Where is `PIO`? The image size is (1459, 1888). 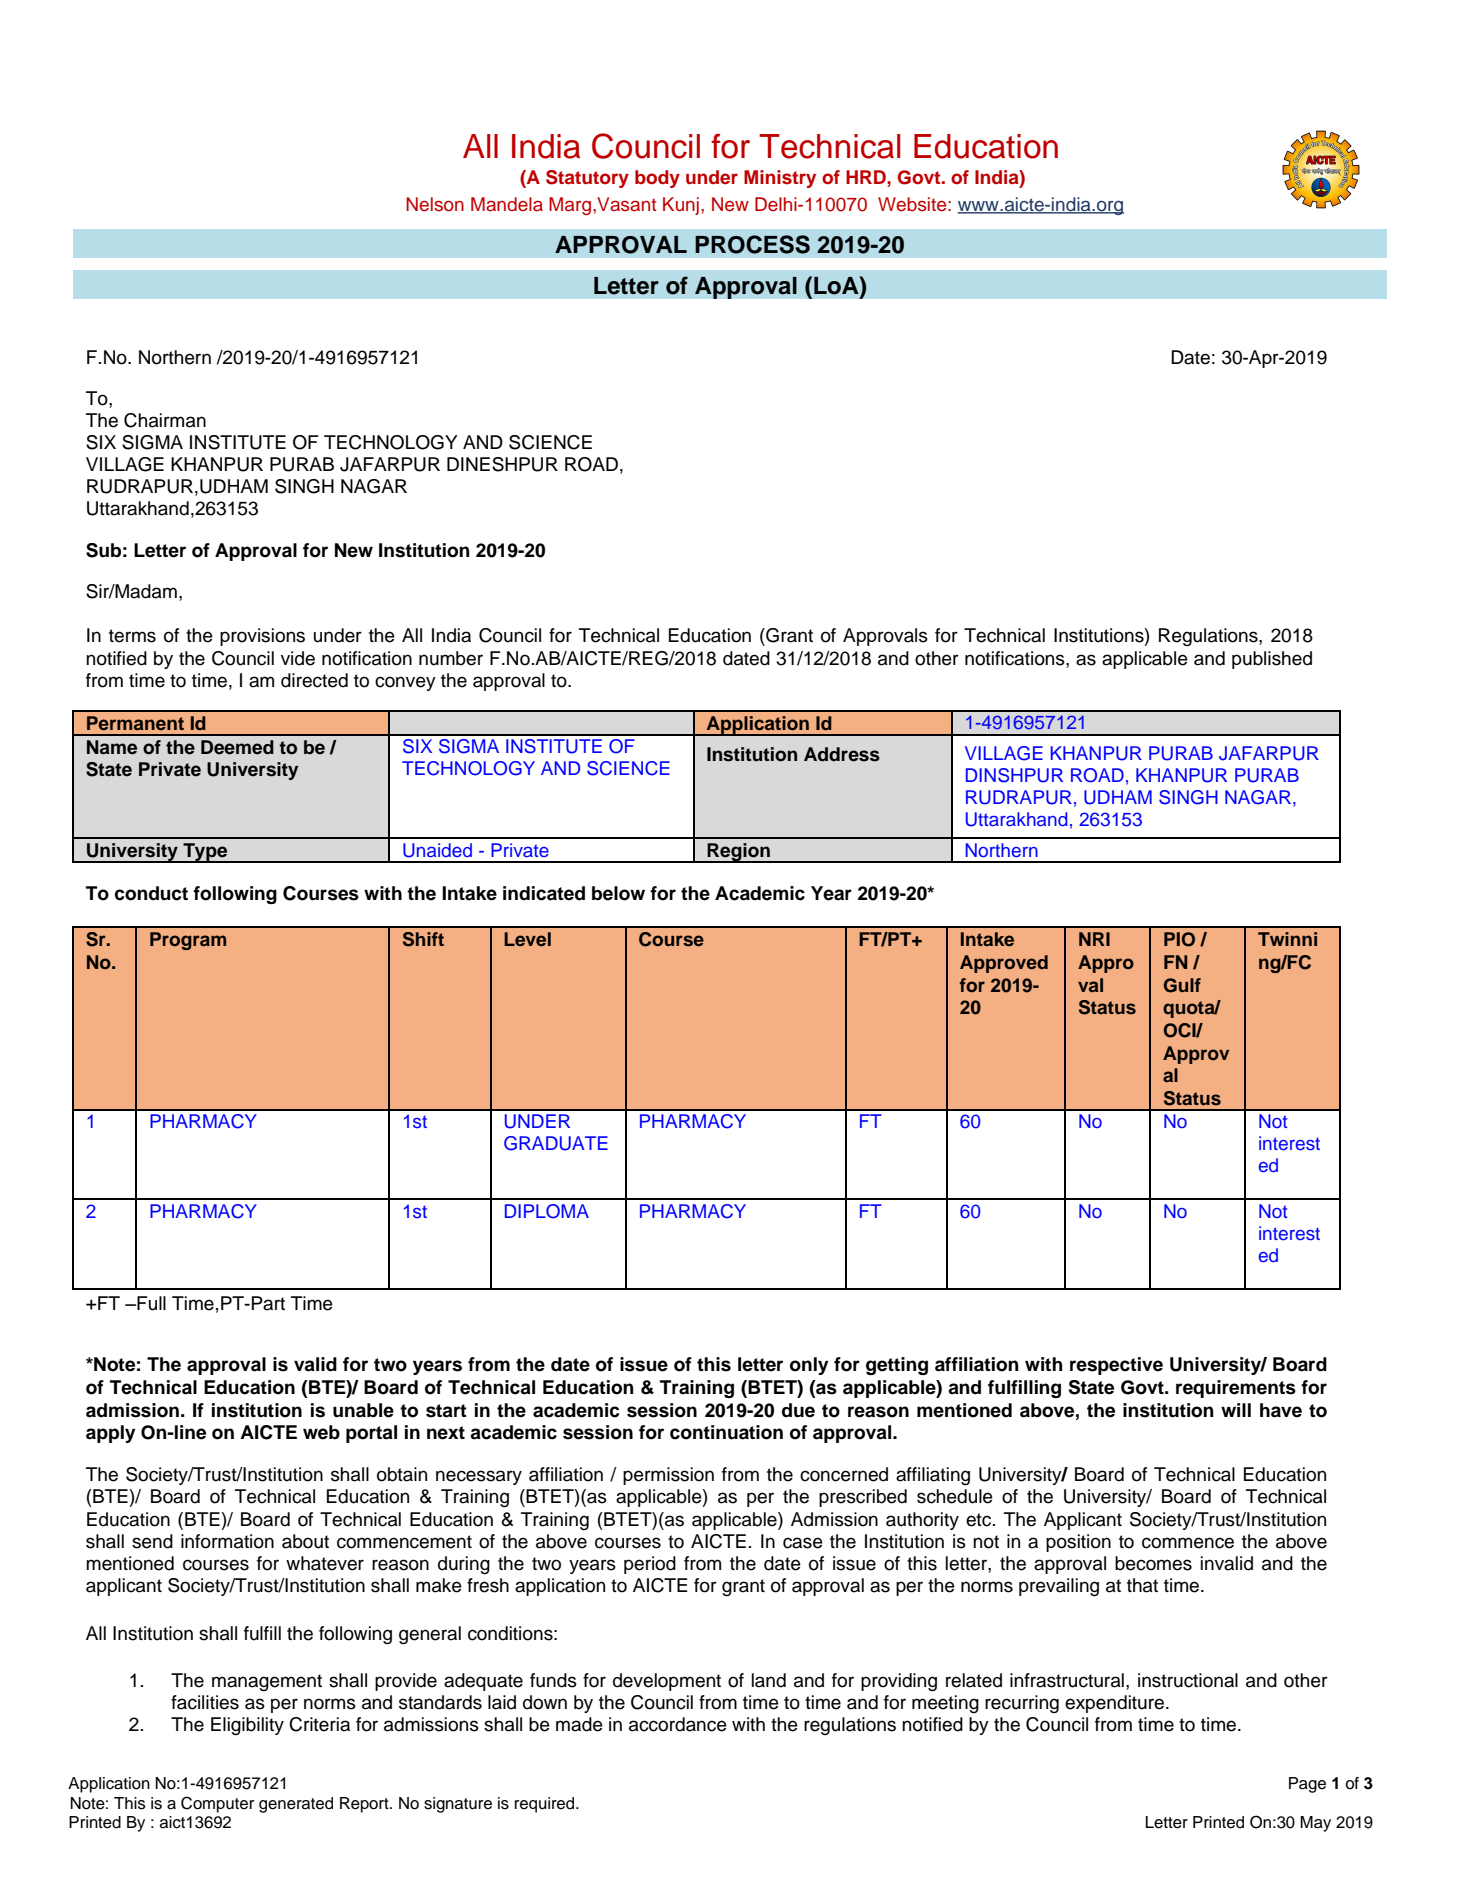 PIO is located at coordinates (1179, 939).
